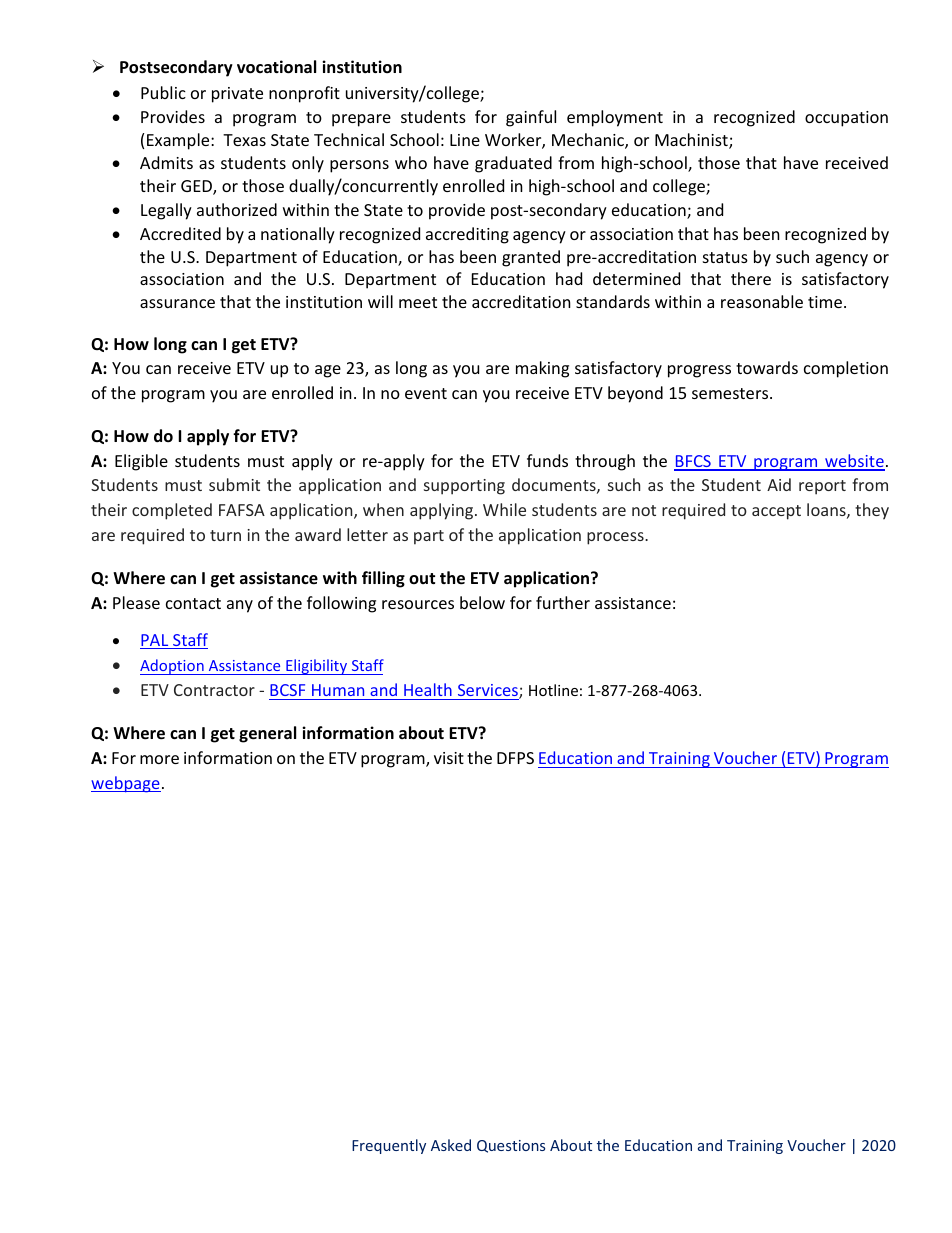 Image resolution: width=952 pixels, height=1233 pixels. Describe the element at coordinates (237, 95) in the screenshot. I see `private` at that location.
